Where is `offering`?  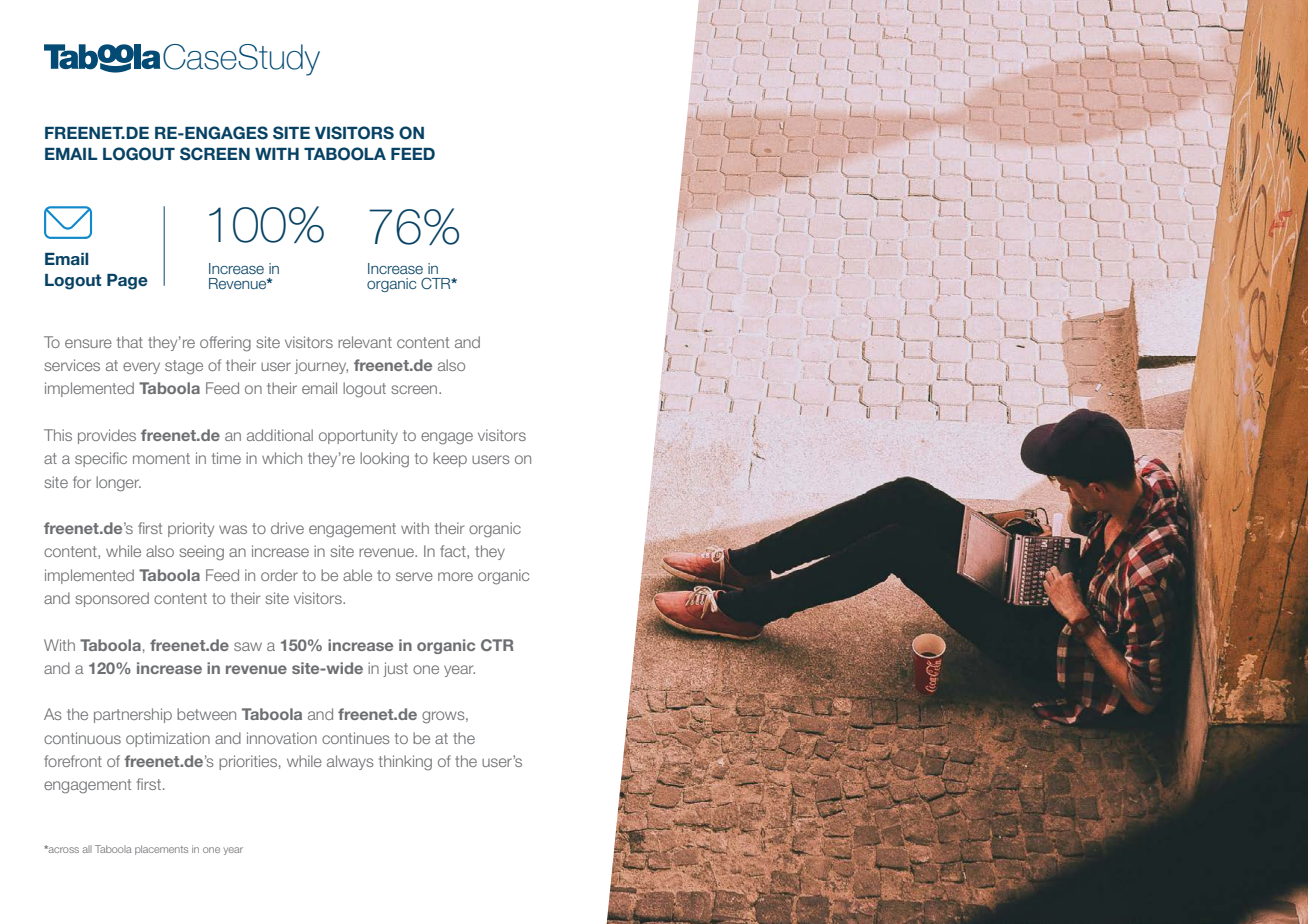
offering is located at coordinates (225, 344).
